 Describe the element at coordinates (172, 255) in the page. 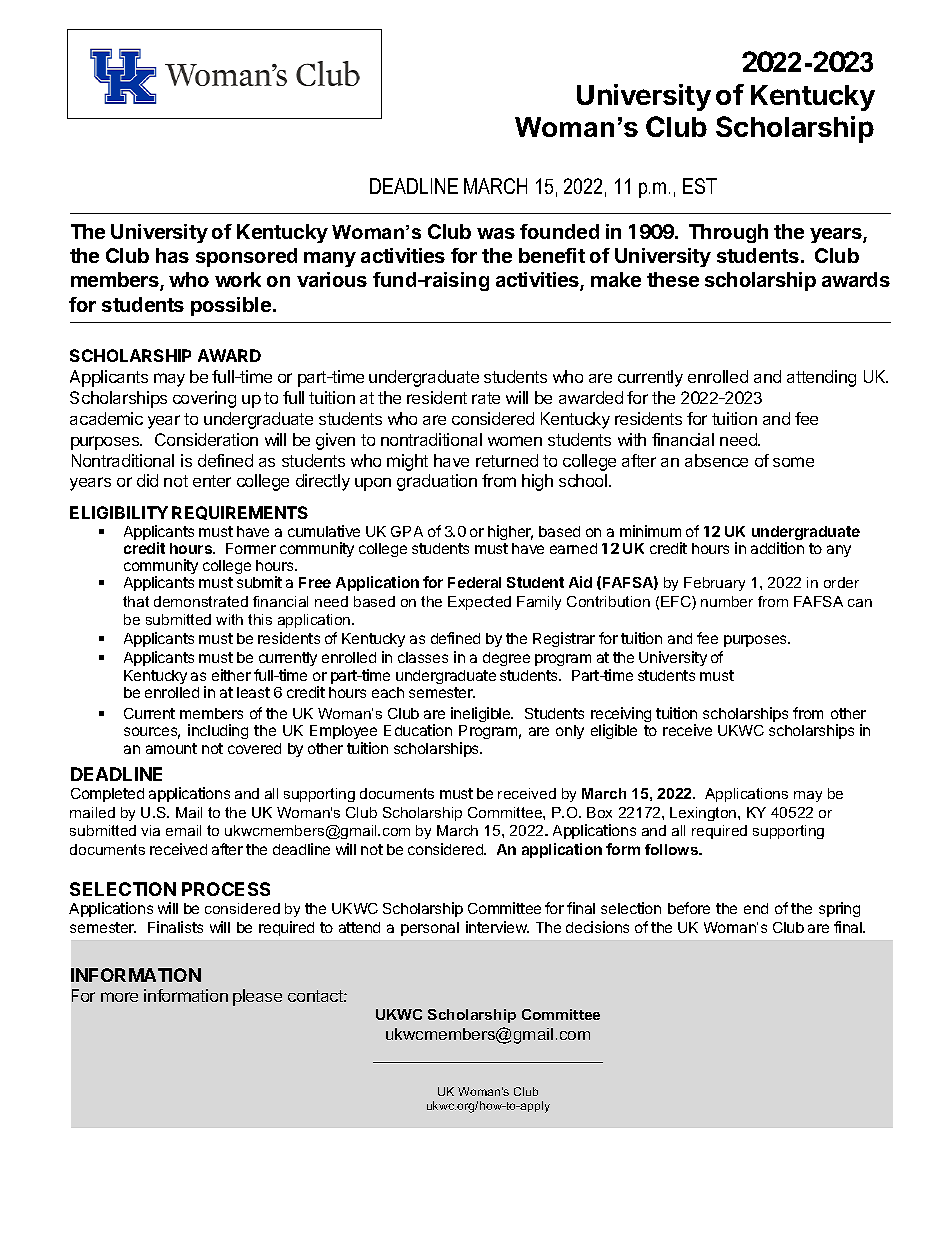

I see `has` at that location.
